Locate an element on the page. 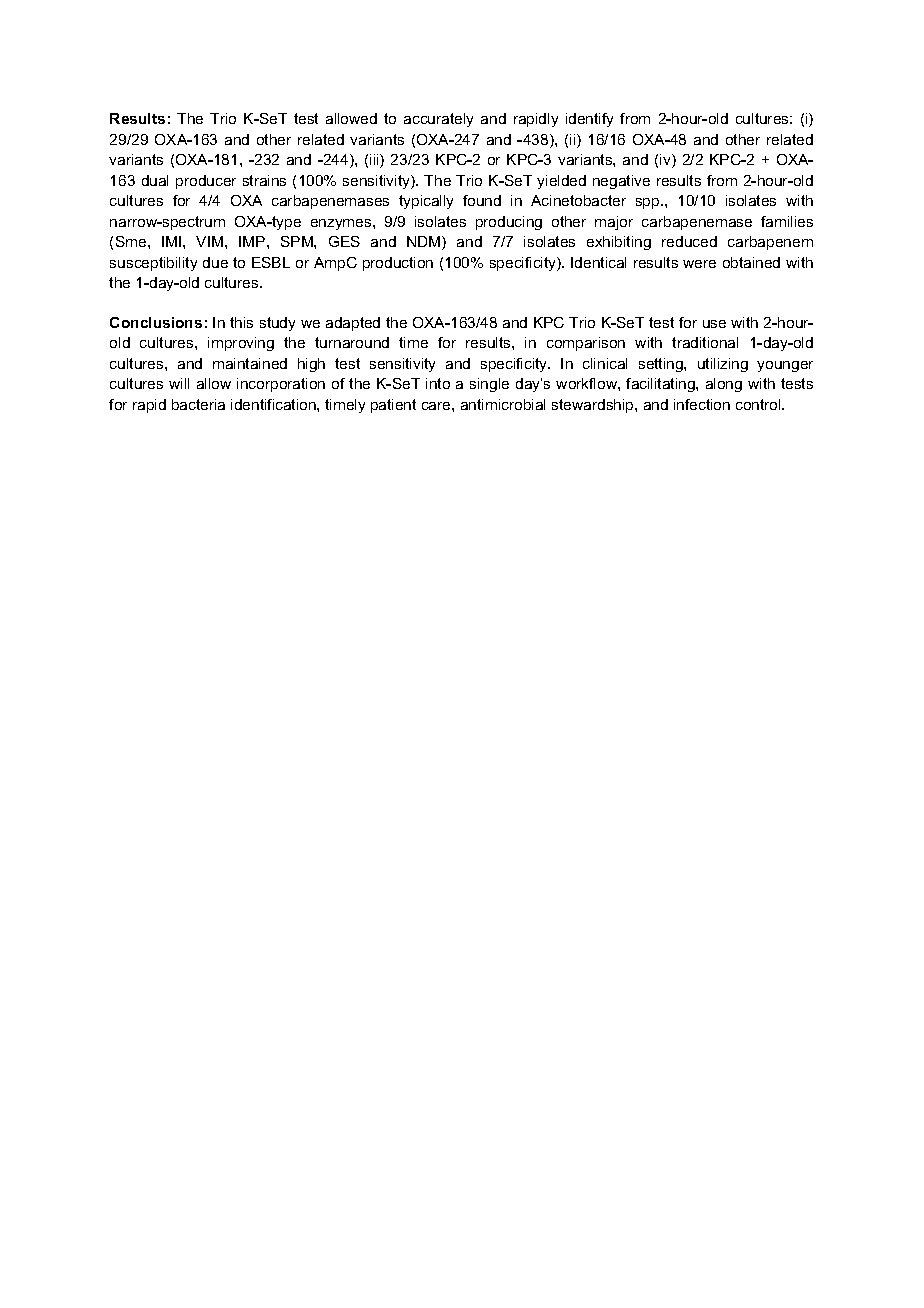 The width and height of the image is (924, 1308). spp is located at coordinates (649, 203).
